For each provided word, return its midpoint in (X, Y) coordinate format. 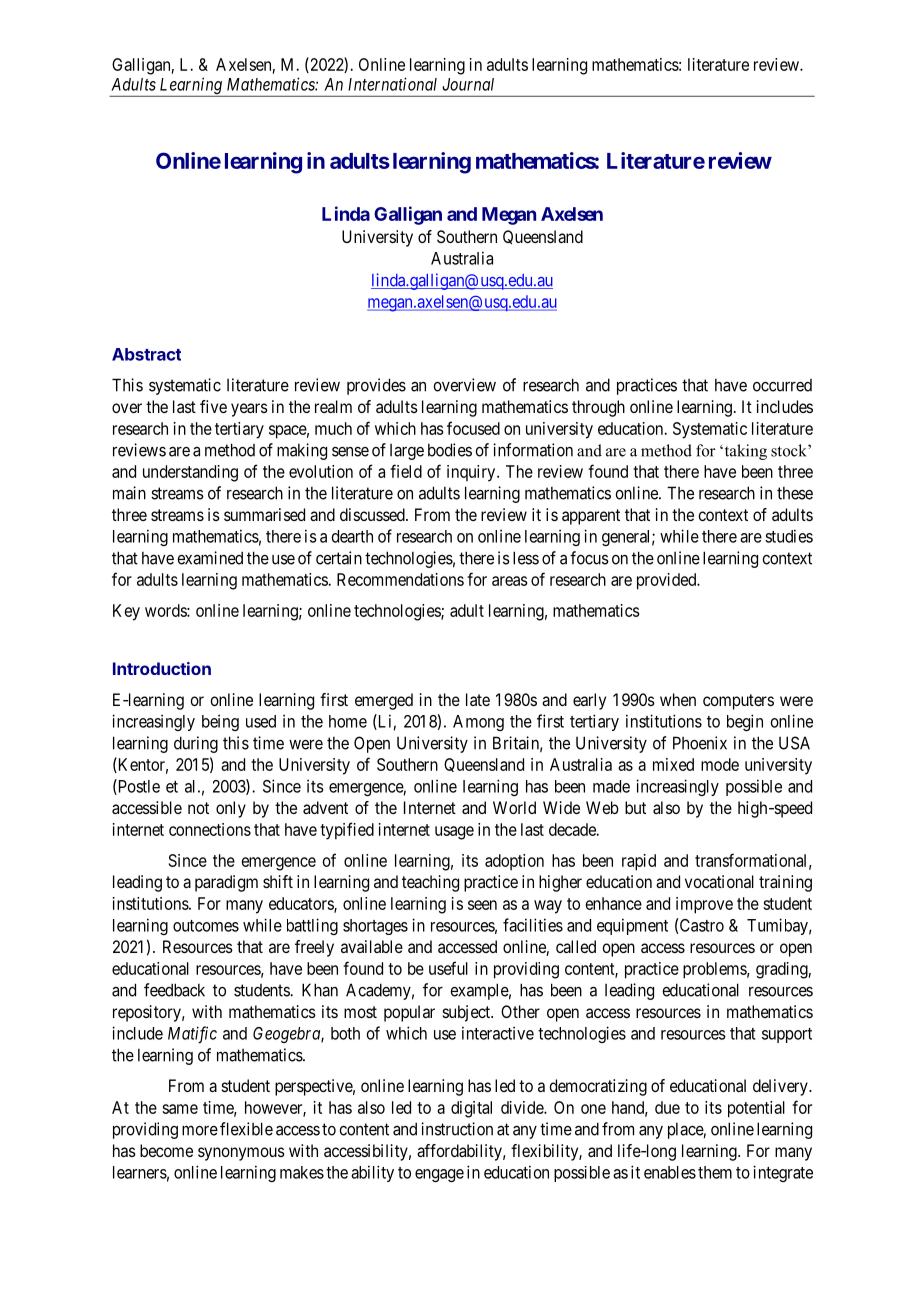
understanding (190, 473)
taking (744, 452)
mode (720, 764)
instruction (457, 1129)
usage (454, 833)
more (200, 1130)
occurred (782, 385)
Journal (468, 84)
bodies (450, 450)
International (392, 84)
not (198, 808)
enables (670, 1172)
